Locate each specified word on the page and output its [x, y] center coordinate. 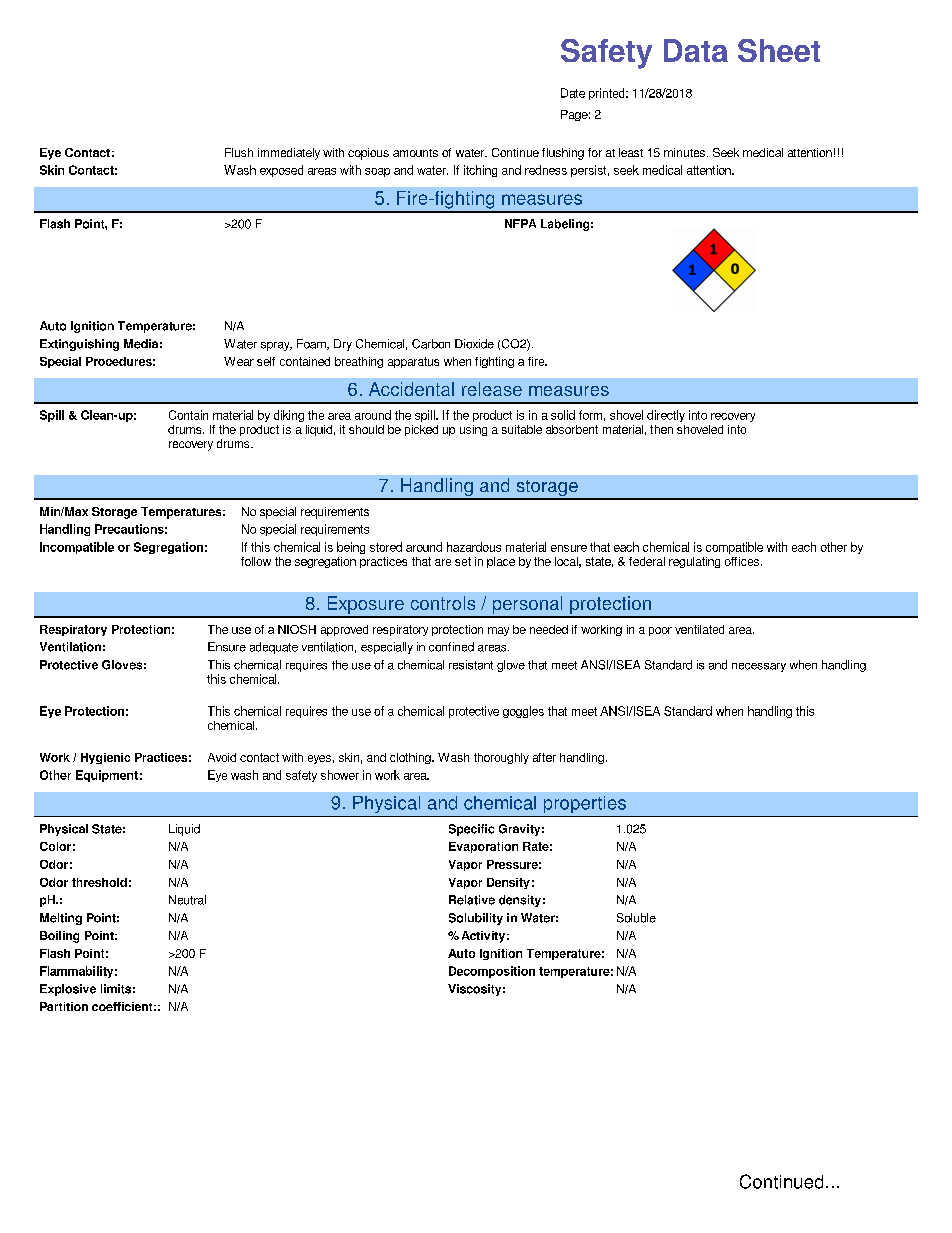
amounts [415, 153]
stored [386, 547]
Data [696, 50]
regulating [694, 562]
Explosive [68, 990]
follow [256, 561]
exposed [281, 171]
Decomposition [492, 972]
